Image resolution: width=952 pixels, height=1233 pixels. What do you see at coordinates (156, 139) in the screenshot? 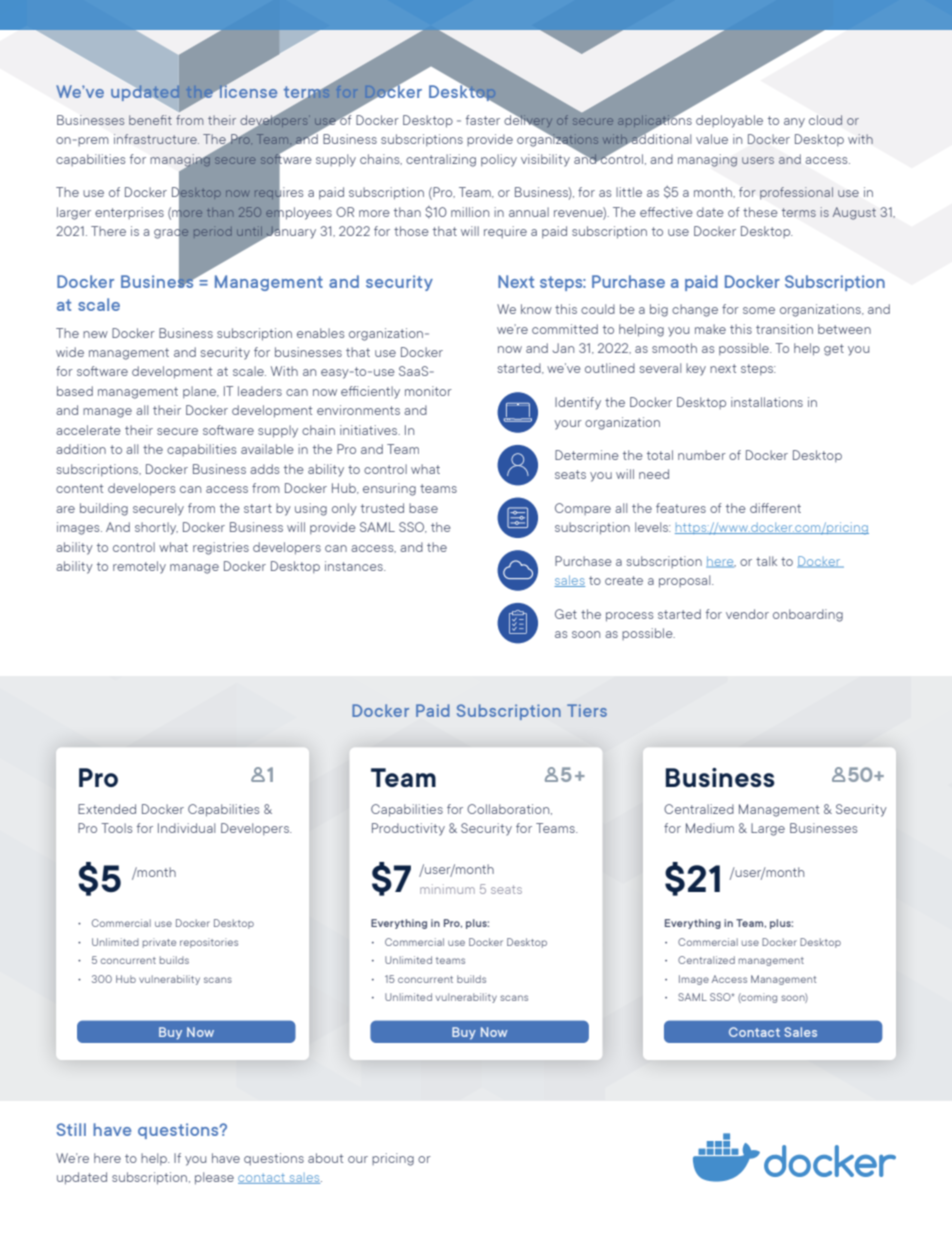
I see `infrastructure` at bounding box center [156, 139].
